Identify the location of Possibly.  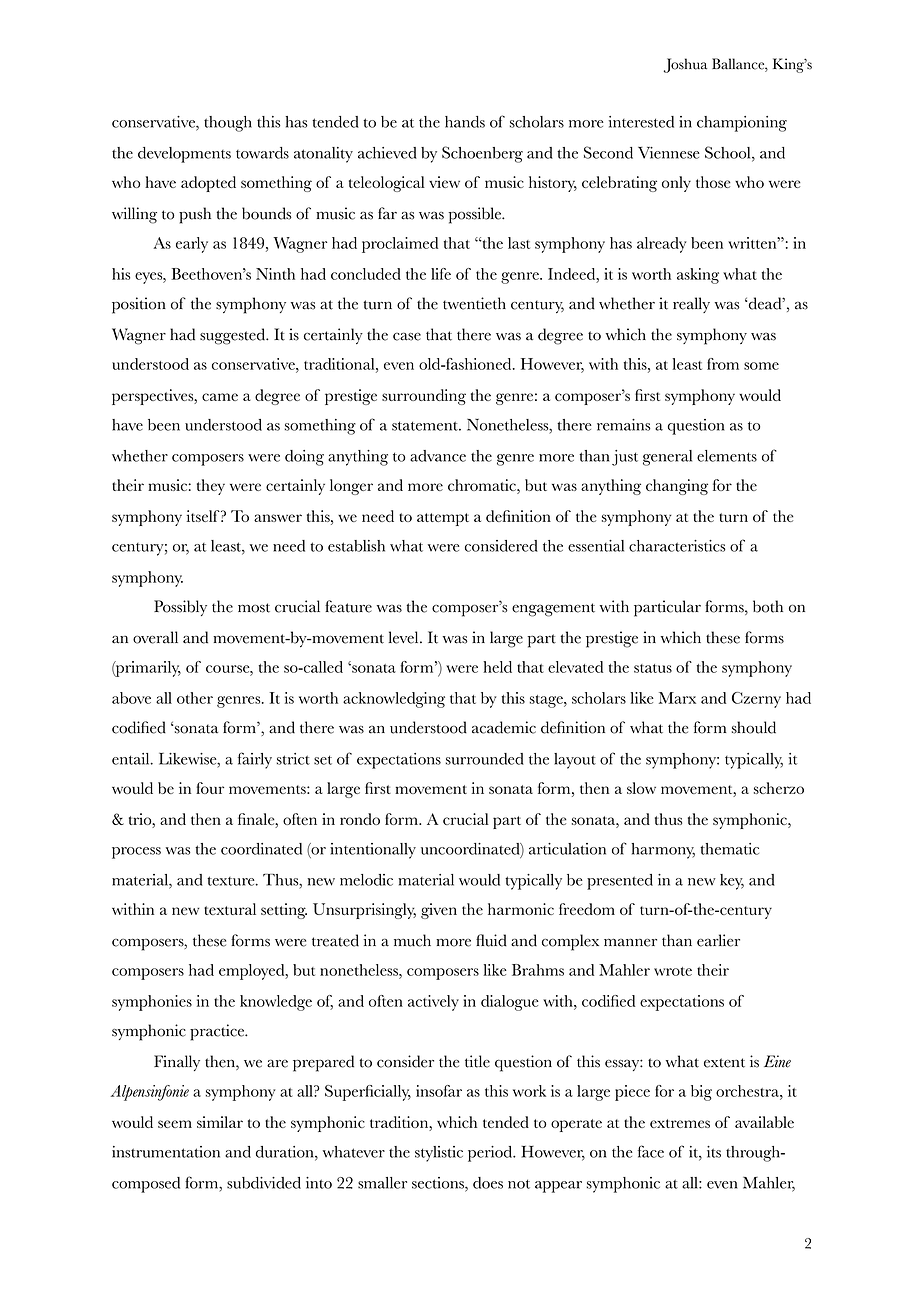
(180, 608).
